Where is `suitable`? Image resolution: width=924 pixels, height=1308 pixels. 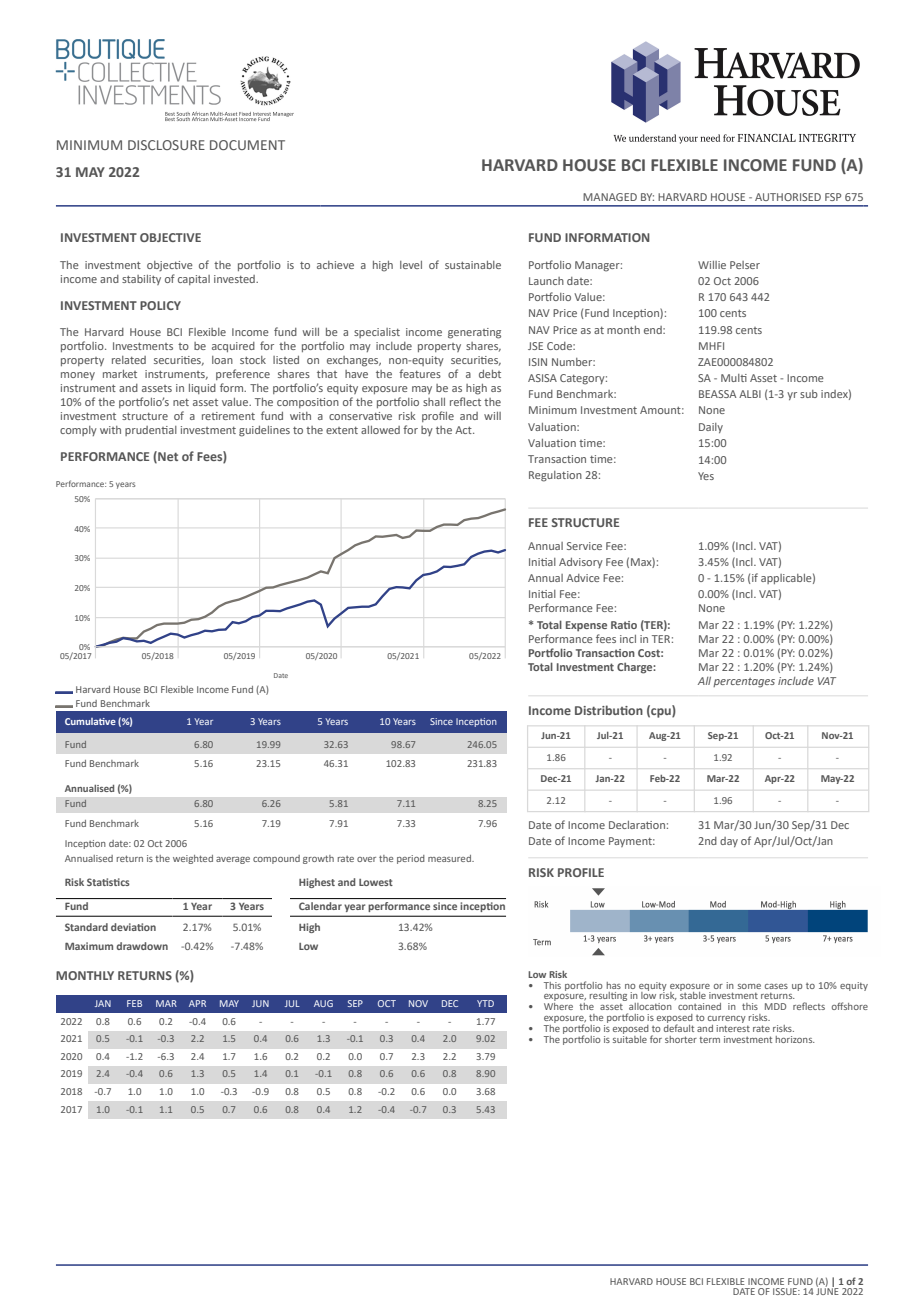 suitable is located at coordinates (630, 1038).
